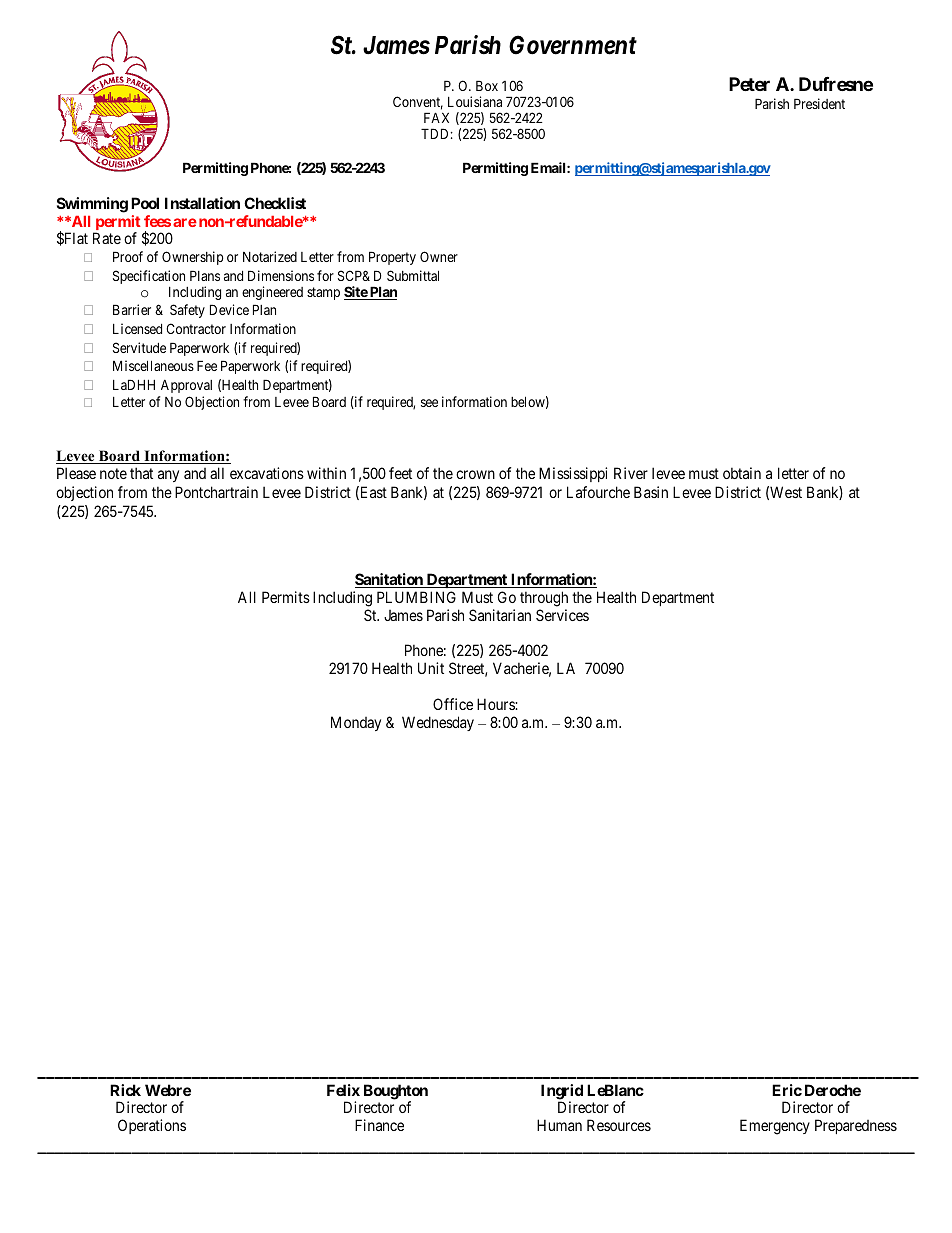  I want to click on Boughton, so click(396, 1093).
